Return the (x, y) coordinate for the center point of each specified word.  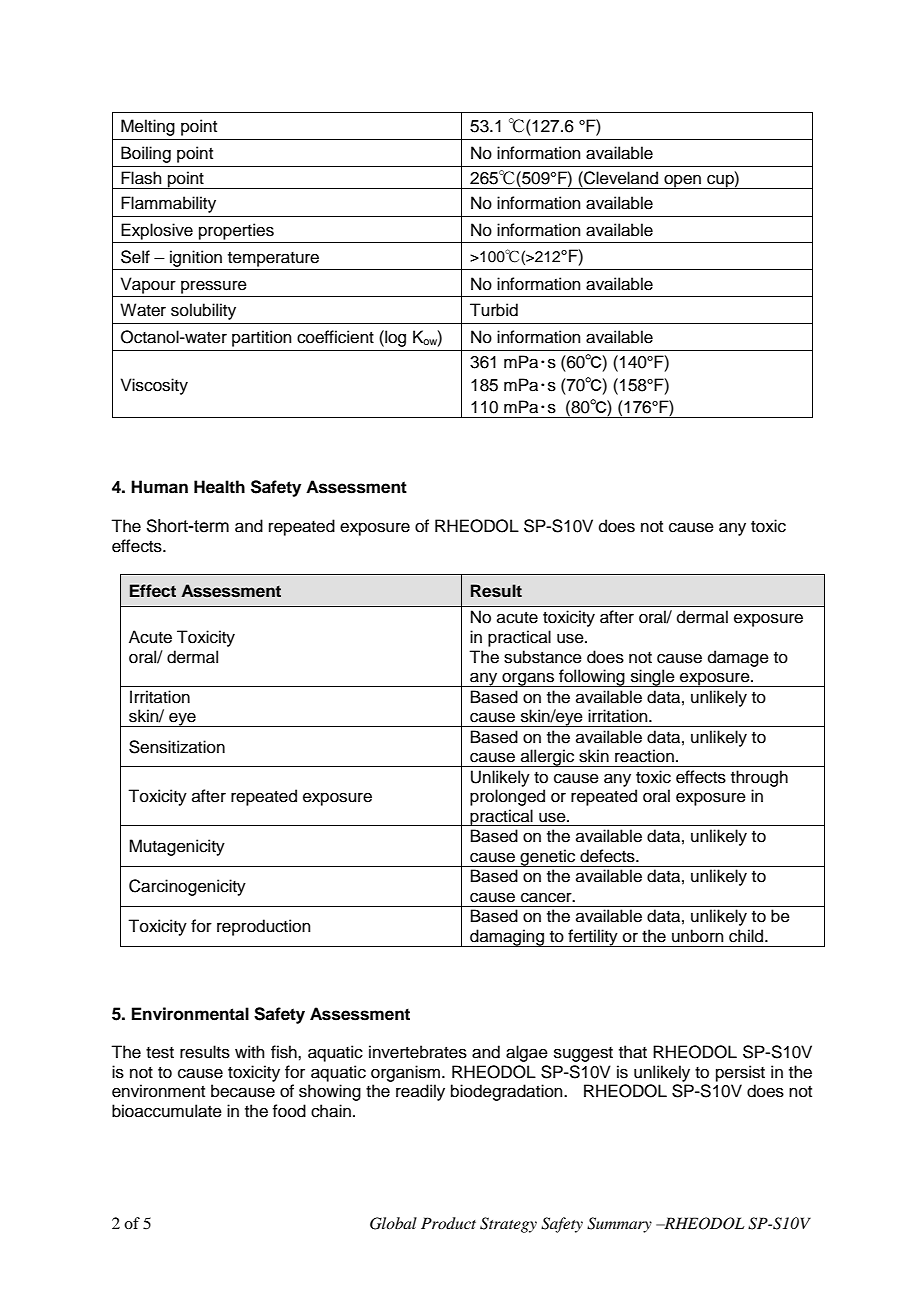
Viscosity (154, 386)
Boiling (146, 154)
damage (738, 658)
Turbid (494, 310)
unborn (698, 936)
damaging (507, 938)
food (289, 1111)
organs (528, 679)
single (652, 678)
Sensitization (177, 747)
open (682, 181)
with (250, 1051)
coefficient (335, 337)
